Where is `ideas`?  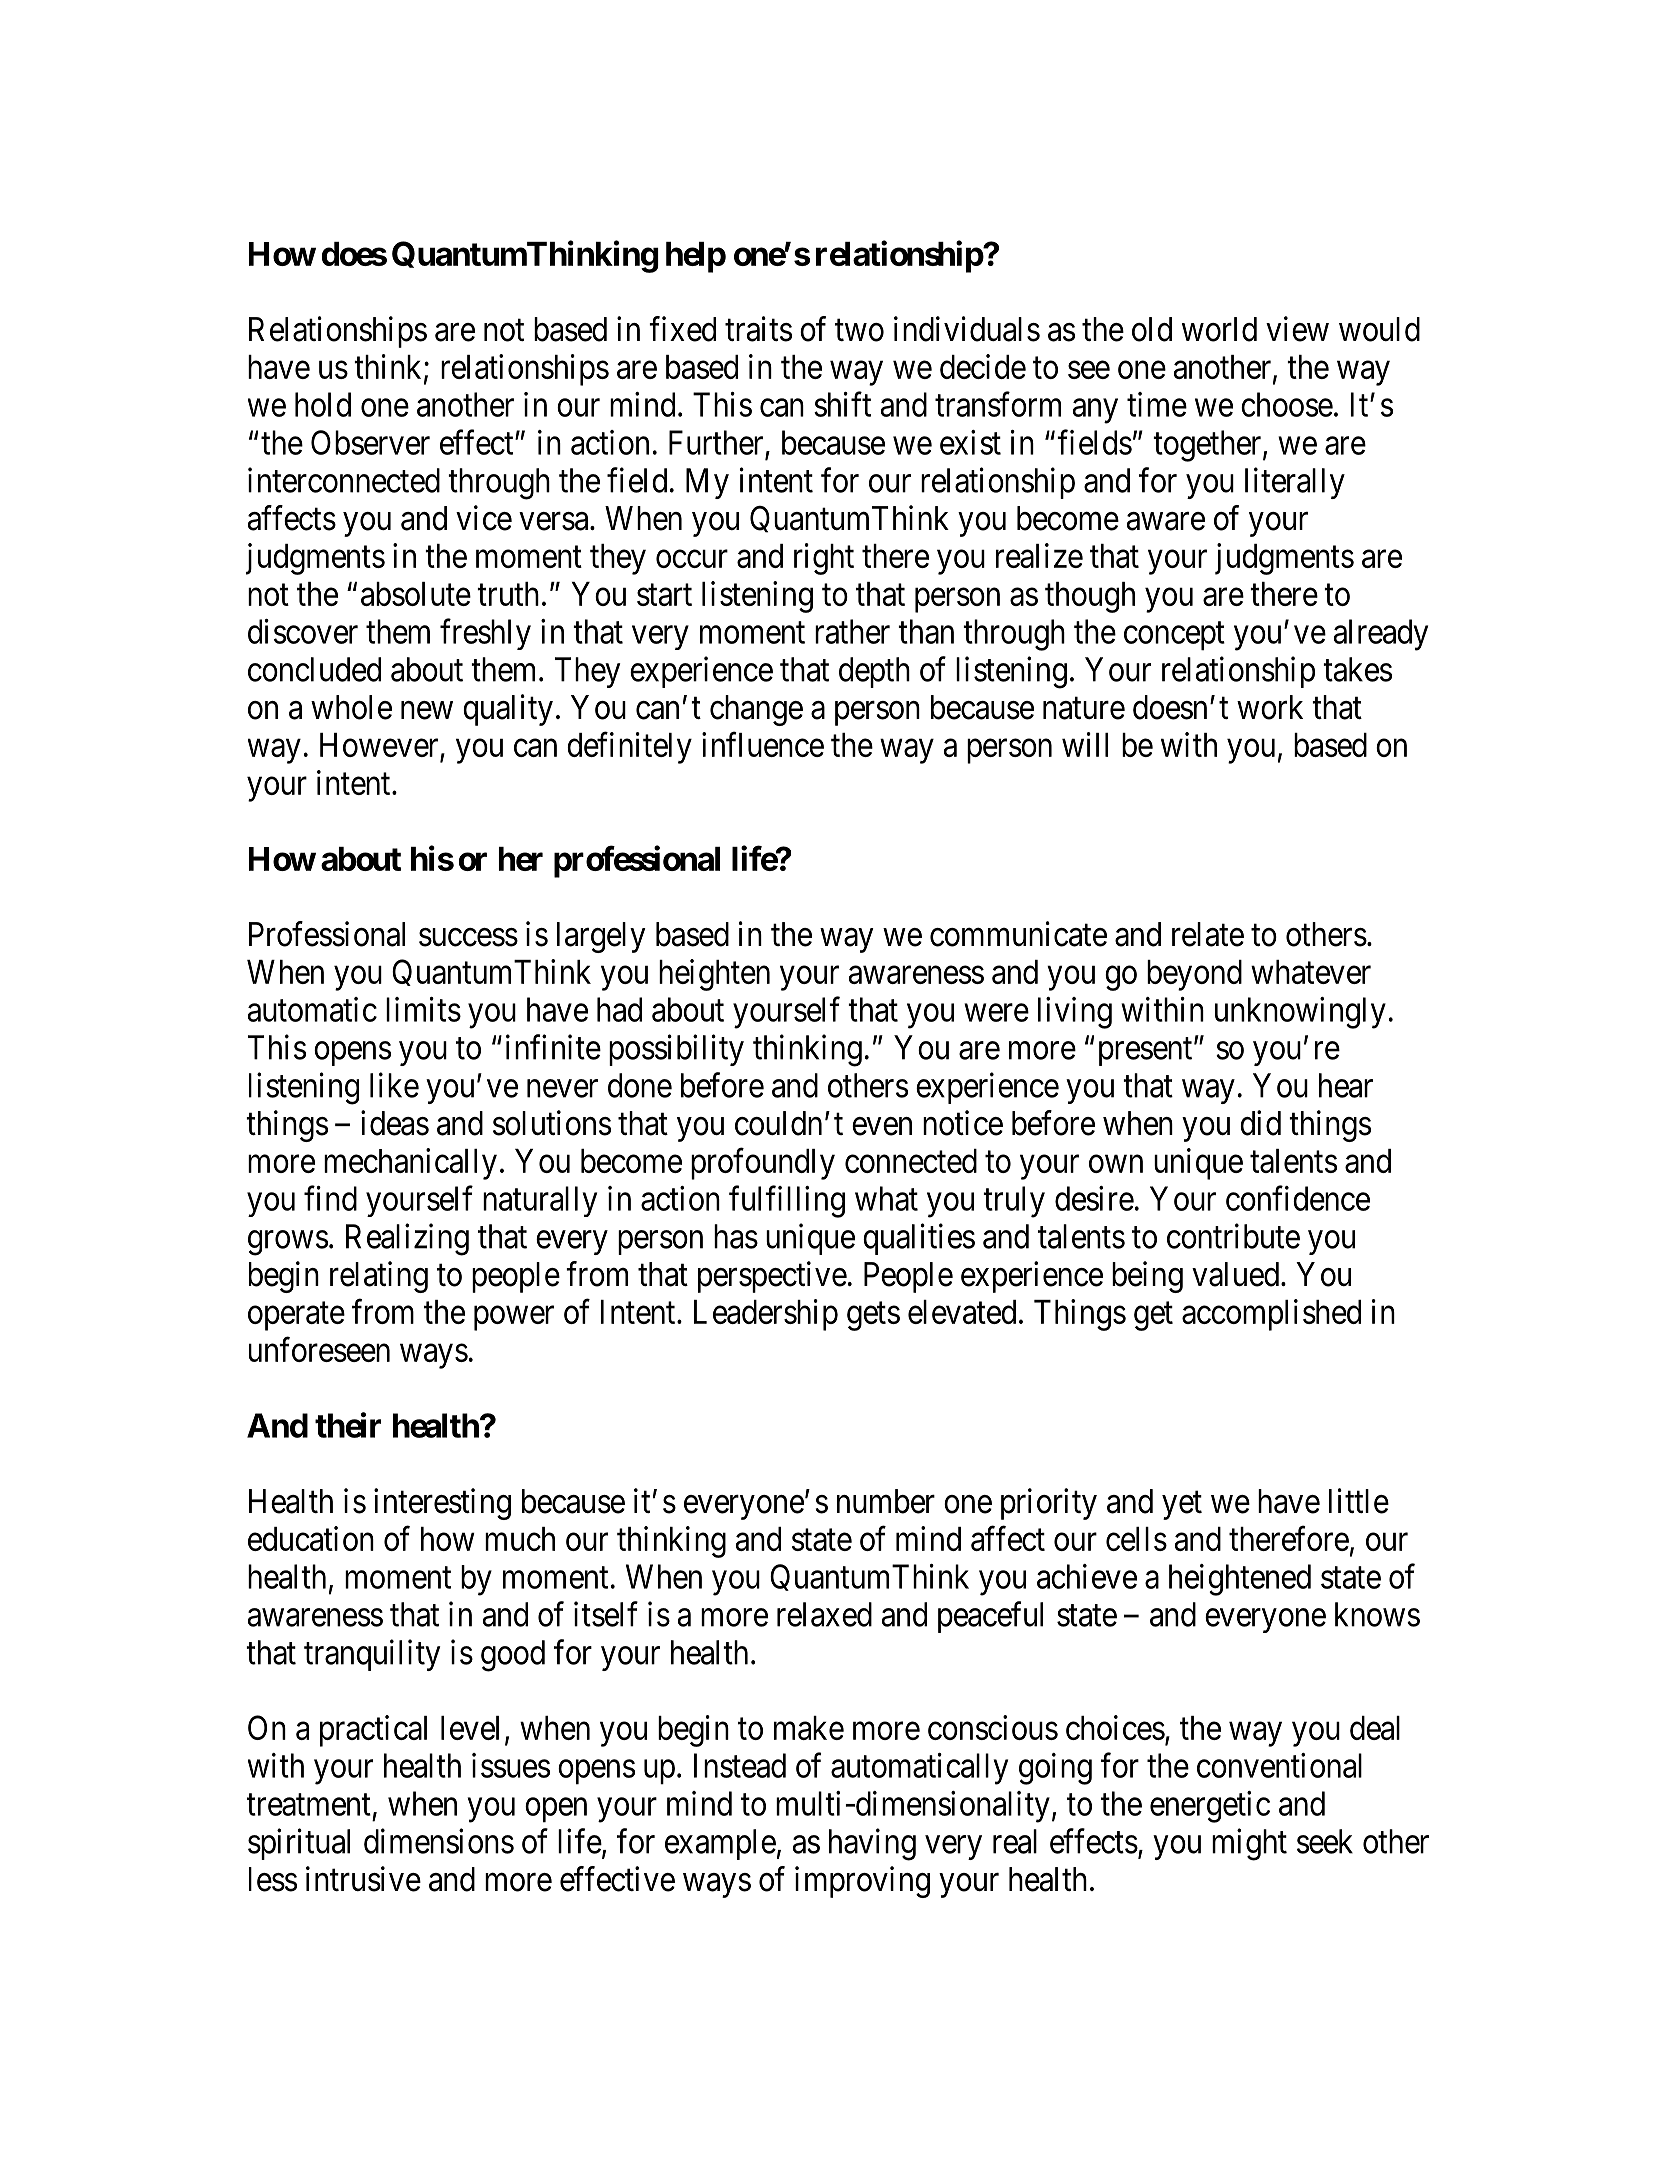 ideas is located at coordinates (395, 1123).
